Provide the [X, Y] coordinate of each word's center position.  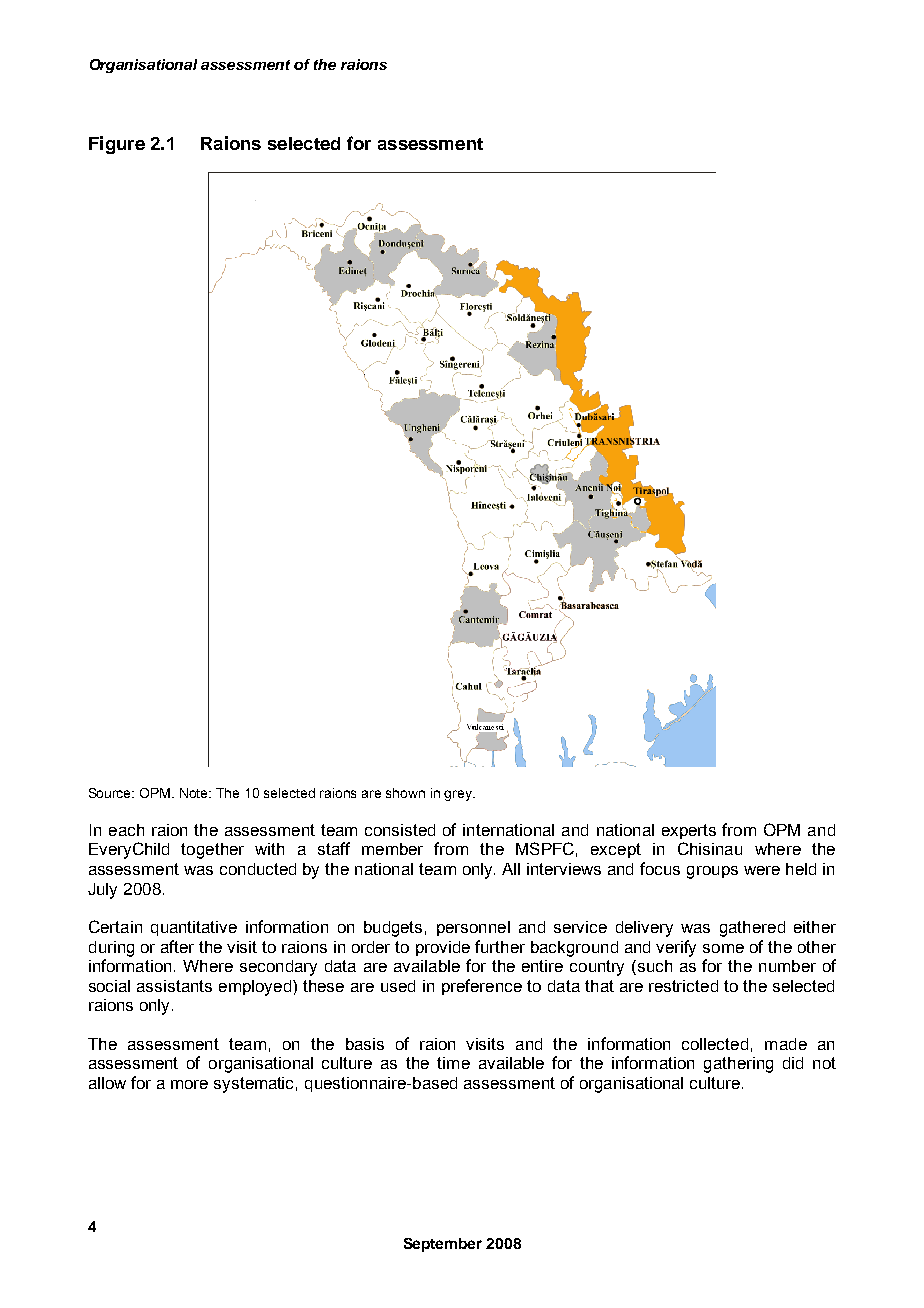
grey [459, 795]
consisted [400, 830]
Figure [117, 145]
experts [689, 831]
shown [405, 793]
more [189, 1084]
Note [195, 793]
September [443, 1245]
